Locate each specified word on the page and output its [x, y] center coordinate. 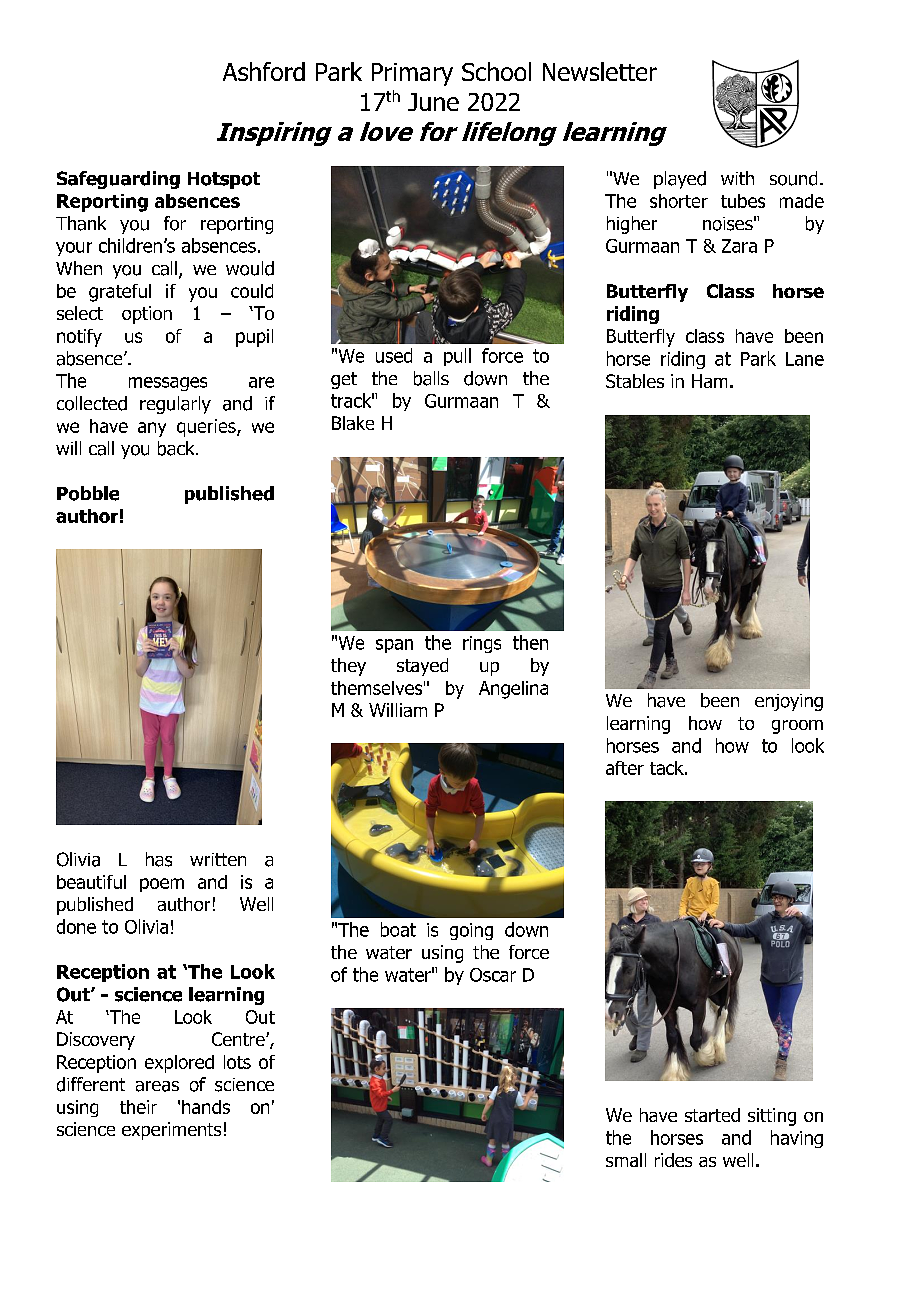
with [737, 178]
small [626, 1160]
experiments [171, 1131]
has [159, 859]
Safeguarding [118, 180]
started [712, 1115]
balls [431, 378]
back [177, 448]
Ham [709, 381]
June [433, 102]
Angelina [513, 690]
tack [668, 768]
